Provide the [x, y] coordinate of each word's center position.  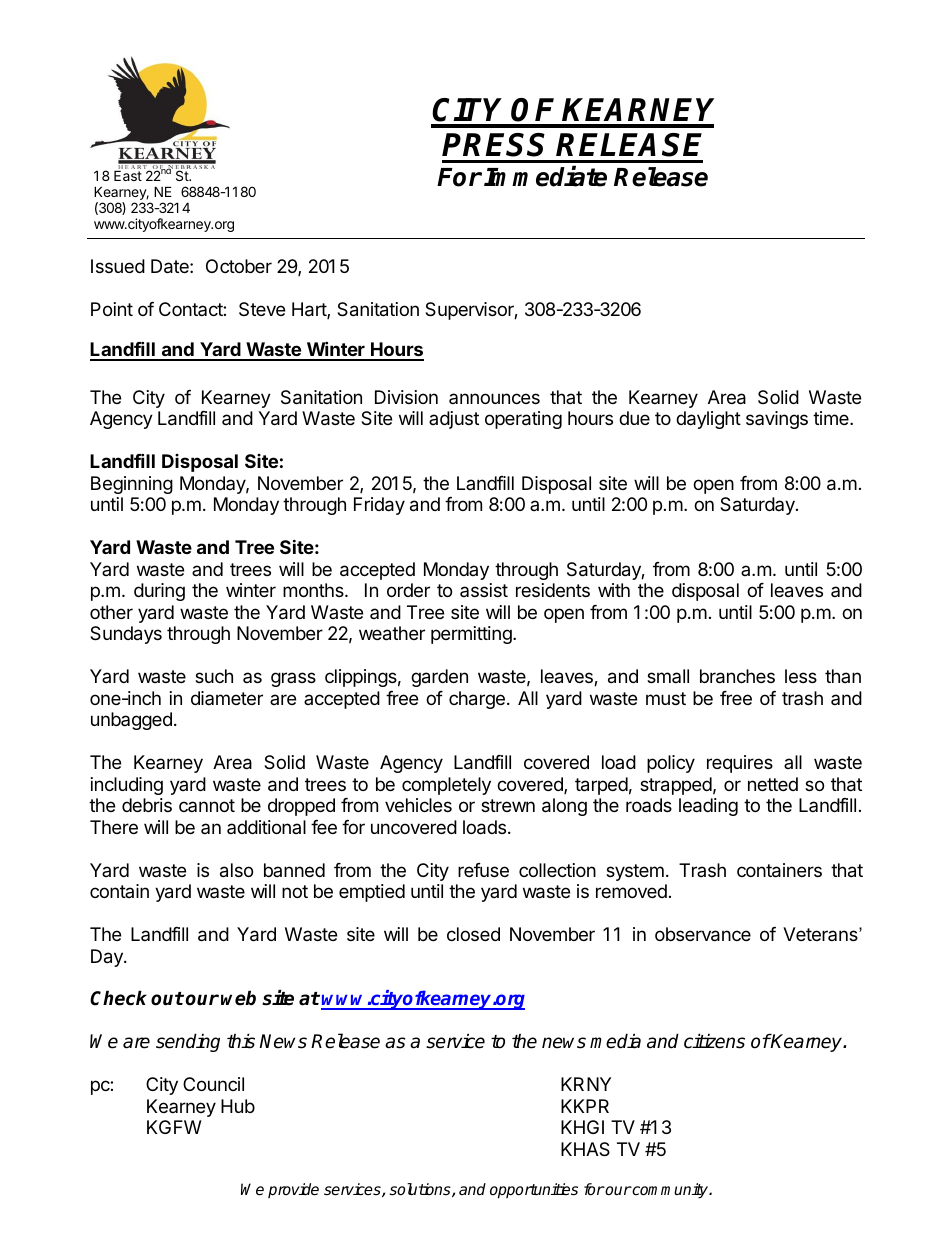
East [128, 175]
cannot [207, 805]
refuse [483, 870]
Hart [310, 310]
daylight [708, 420]
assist [484, 590]
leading [708, 807]
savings [777, 420]
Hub [238, 1106]
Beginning [132, 485]
